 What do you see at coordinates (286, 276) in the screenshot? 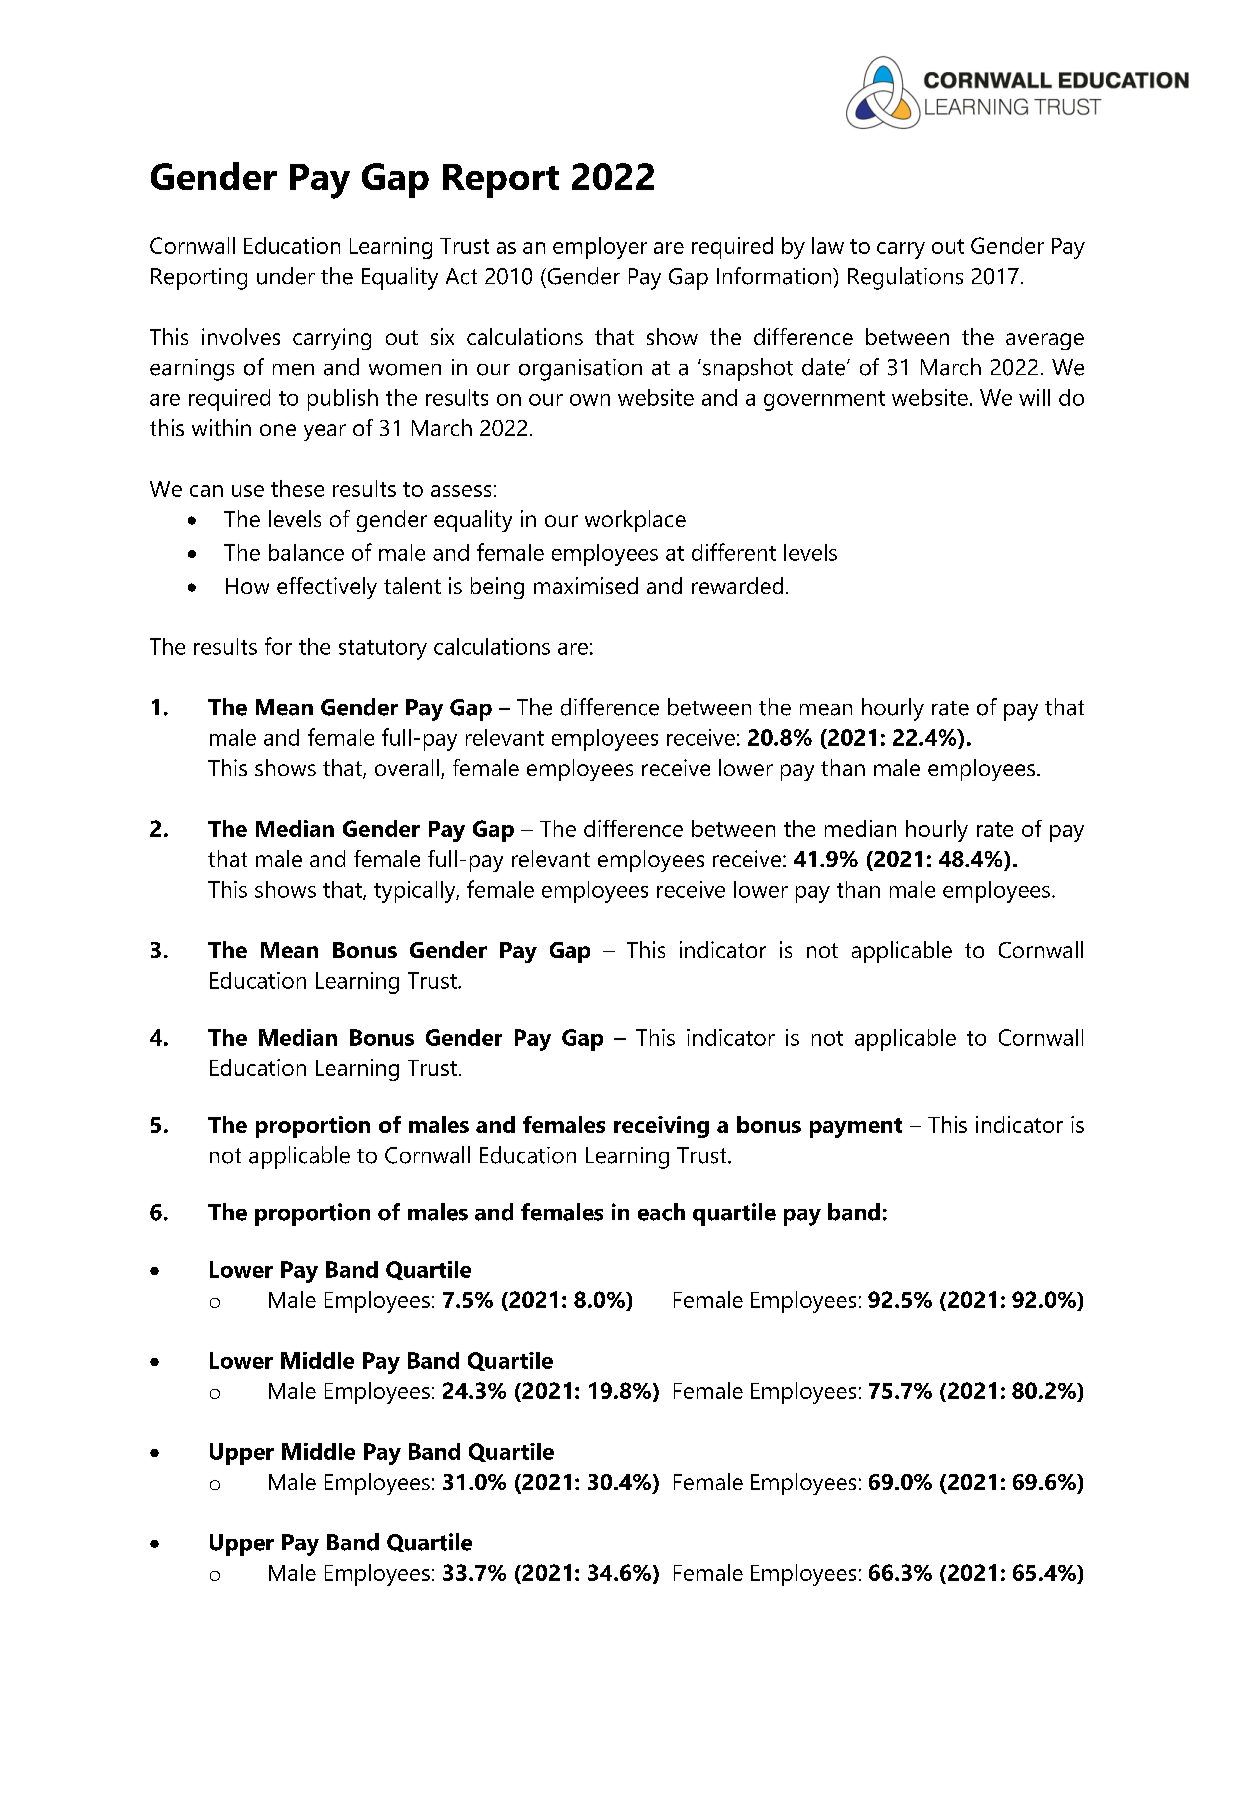
I see `under` at bounding box center [286, 276].
